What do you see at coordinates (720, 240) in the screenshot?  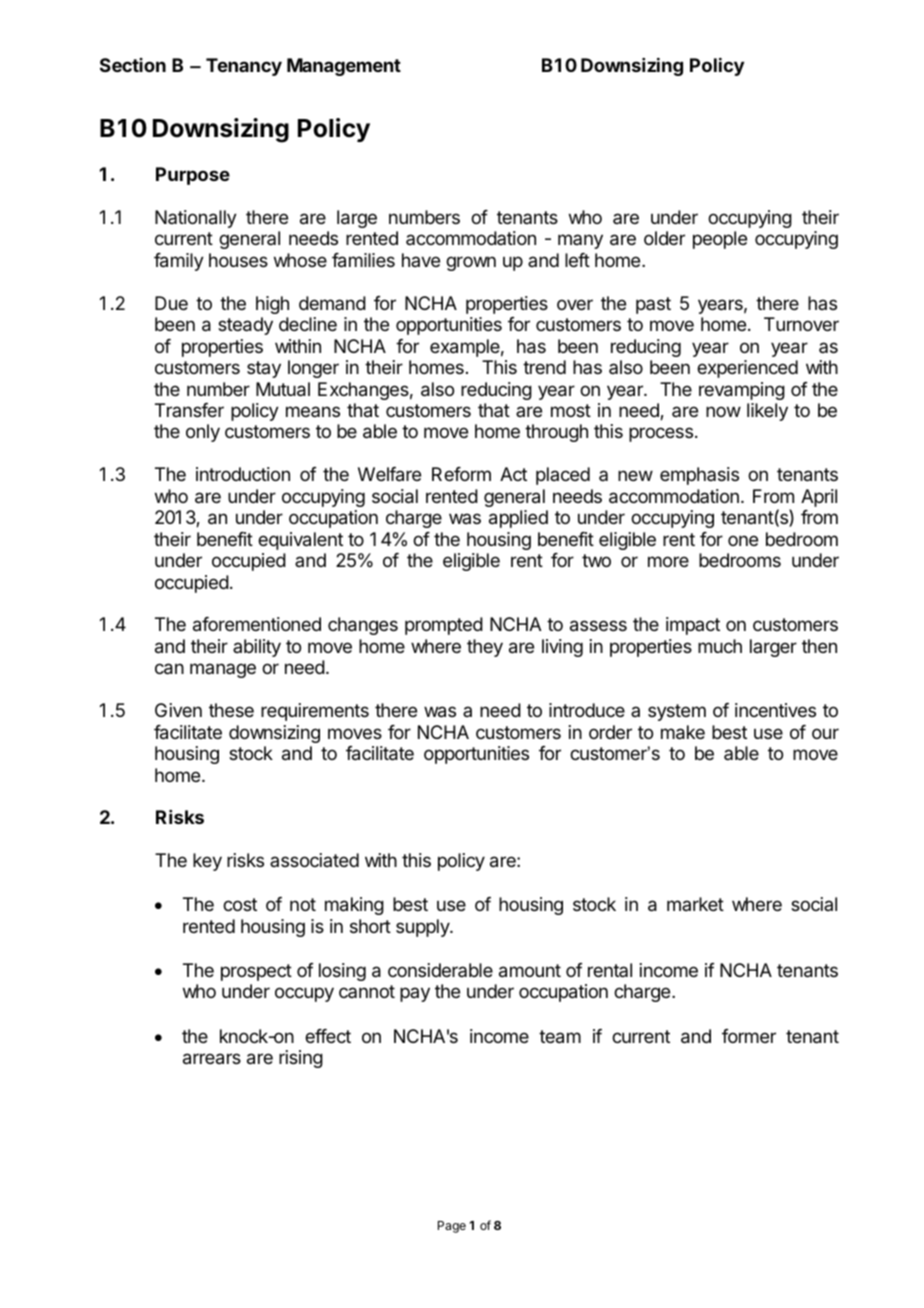 I see `people` at bounding box center [720, 240].
